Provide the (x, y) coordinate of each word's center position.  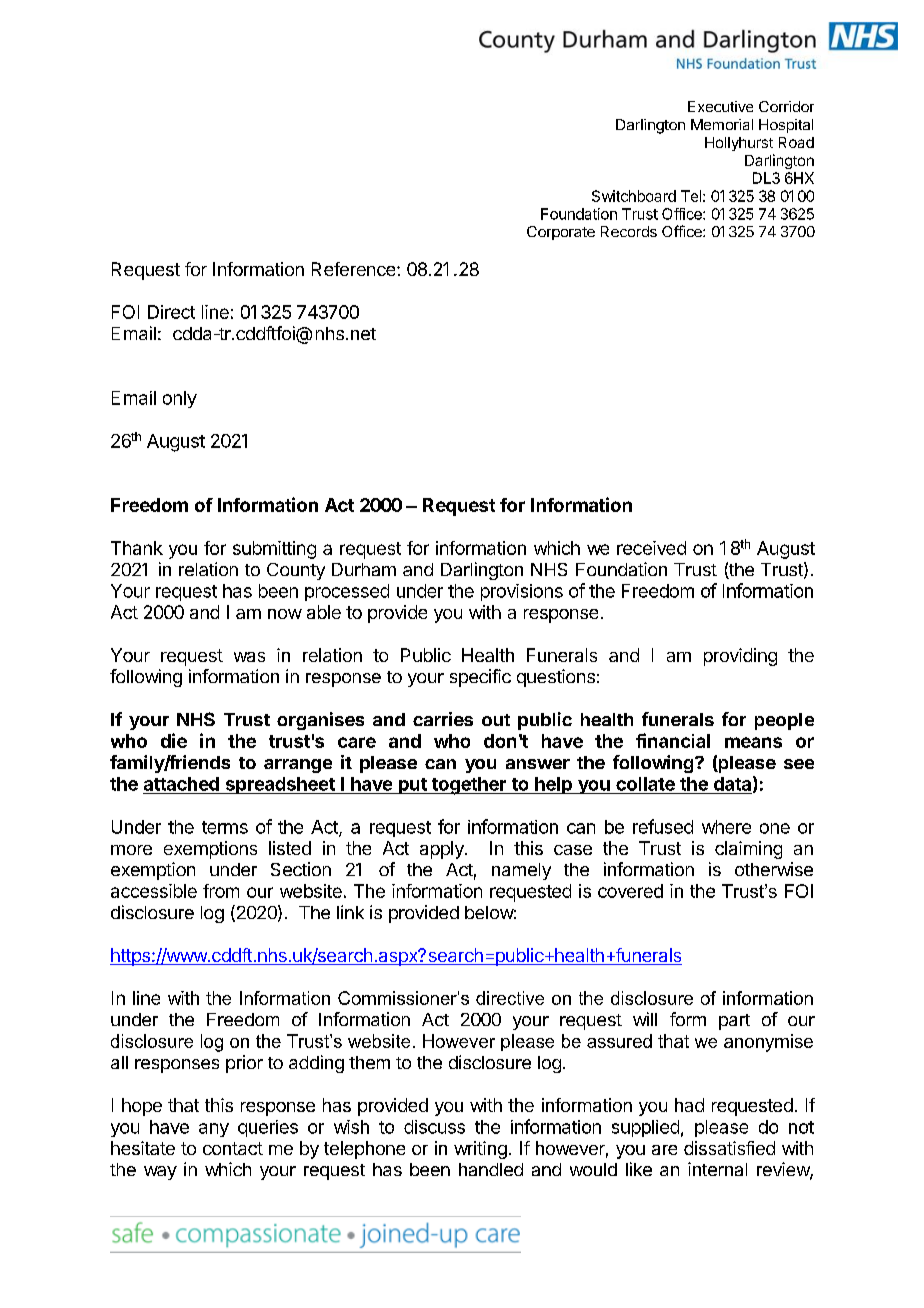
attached (181, 784)
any (214, 1130)
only (180, 399)
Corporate (561, 233)
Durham (364, 569)
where (726, 827)
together (468, 786)
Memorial (722, 124)
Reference (355, 269)
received (651, 548)
